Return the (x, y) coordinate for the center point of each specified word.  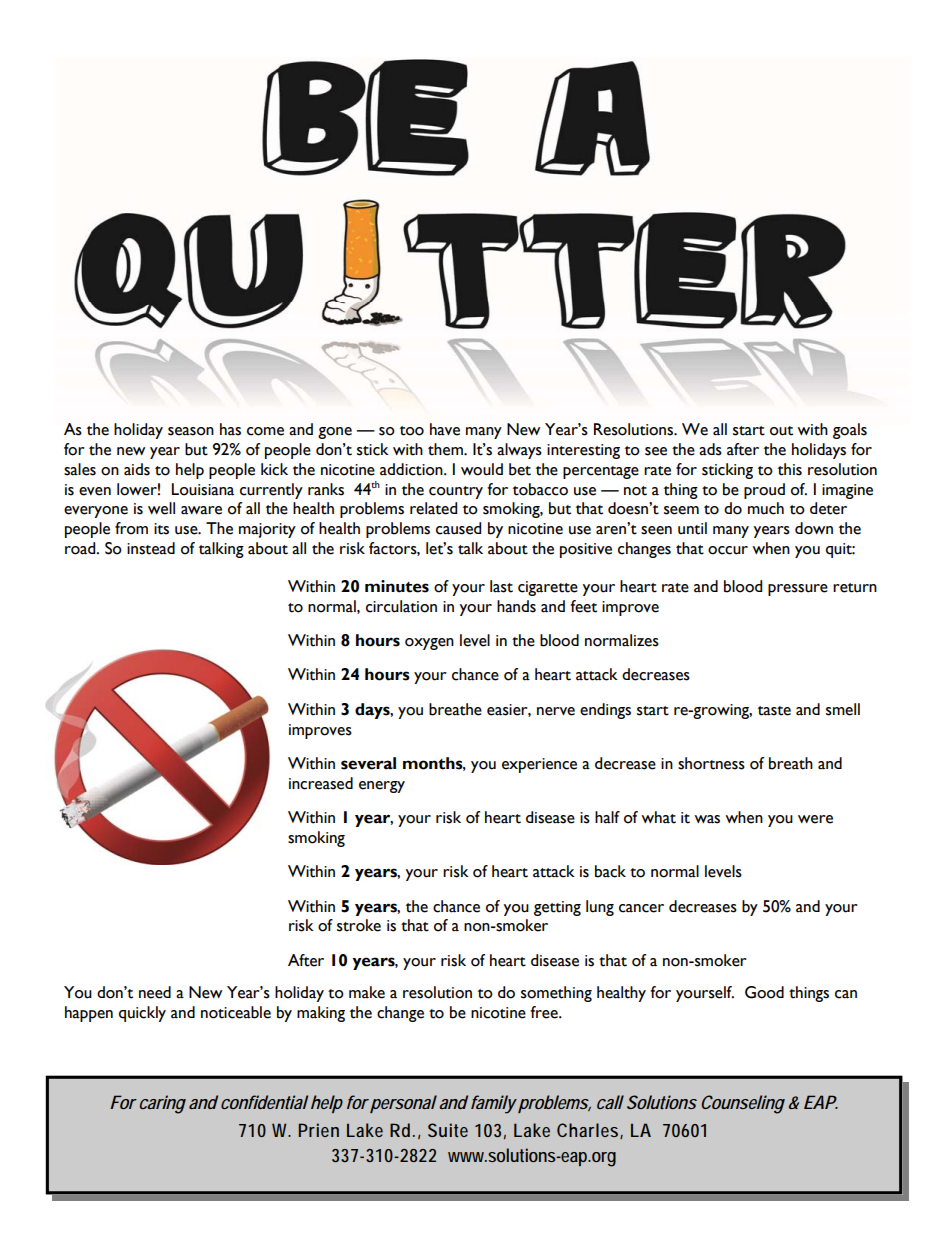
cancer (641, 908)
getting (557, 908)
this (790, 469)
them (446, 449)
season (191, 431)
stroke (359, 925)
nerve (556, 711)
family (493, 1104)
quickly (142, 1014)
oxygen (429, 644)
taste (774, 711)
